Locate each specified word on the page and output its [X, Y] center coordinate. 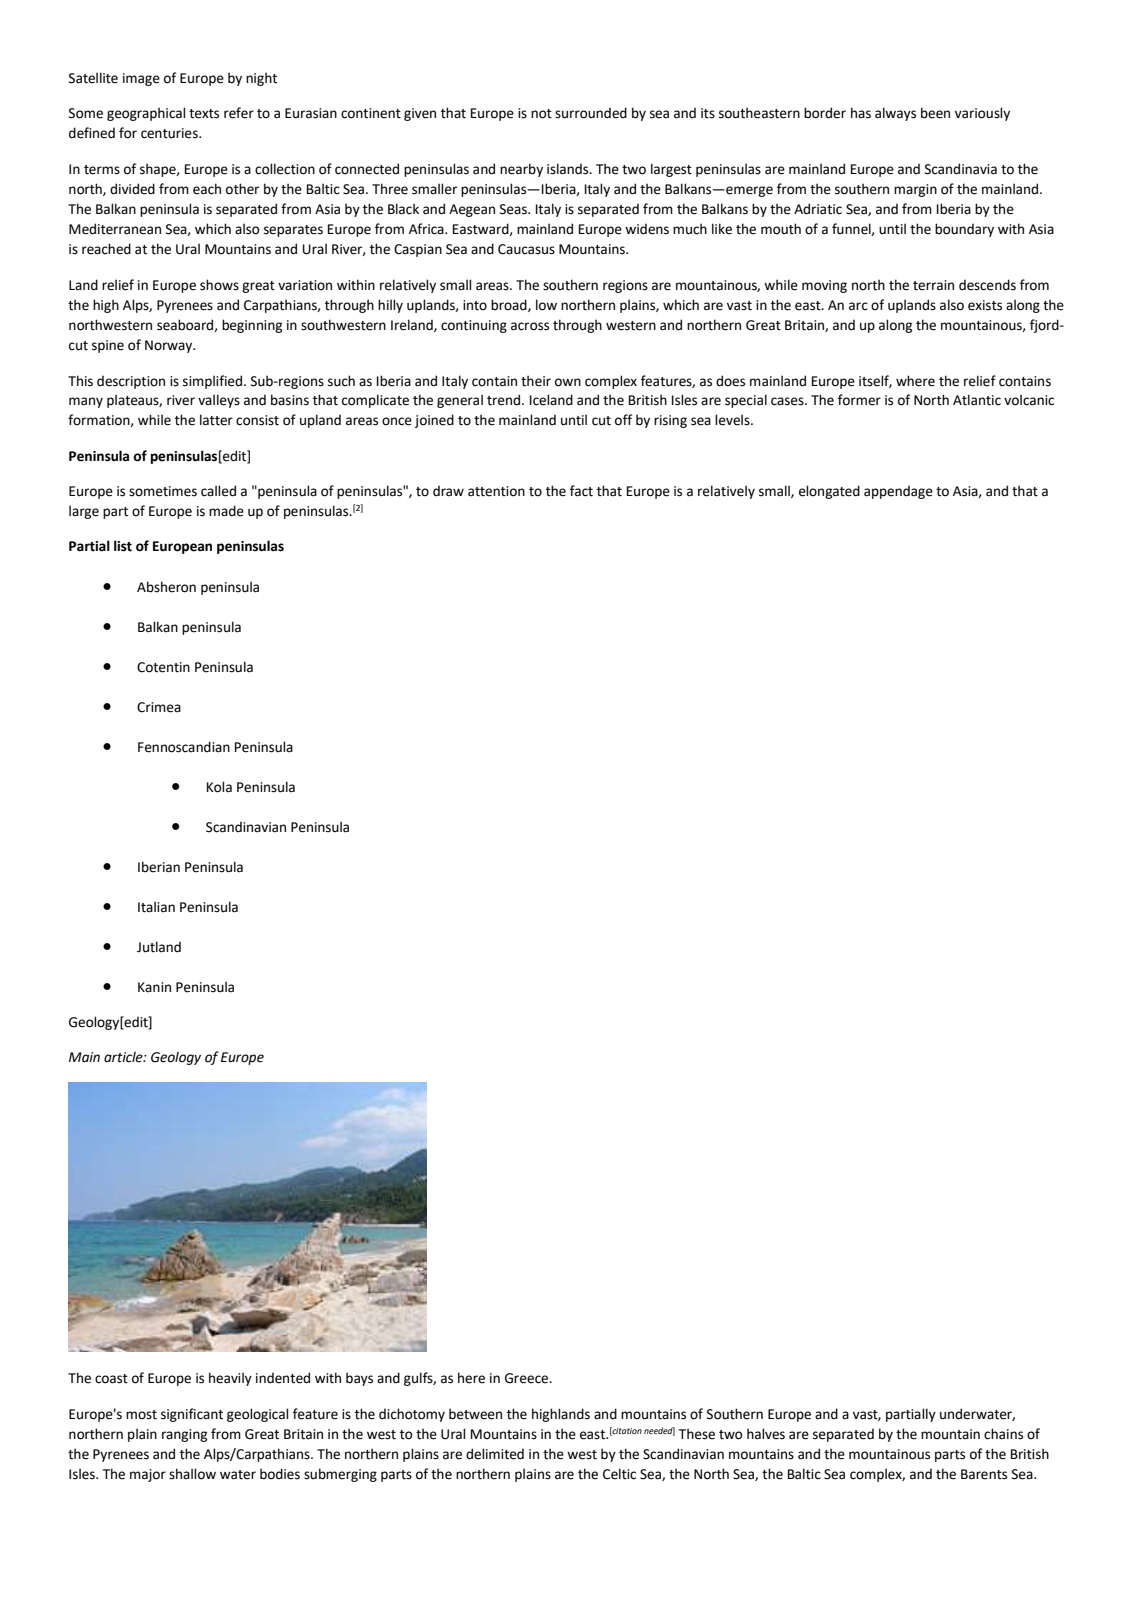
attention [496, 491]
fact [581, 491]
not [541, 114]
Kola [219, 787]
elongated [829, 492]
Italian [156, 907]
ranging [184, 1435]
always [895, 114]
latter [216, 420]
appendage [898, 492]
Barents [984, 1474]
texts [204, 114]
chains [1003, 1434]
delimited [495, 1454]
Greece [528, 1378]
